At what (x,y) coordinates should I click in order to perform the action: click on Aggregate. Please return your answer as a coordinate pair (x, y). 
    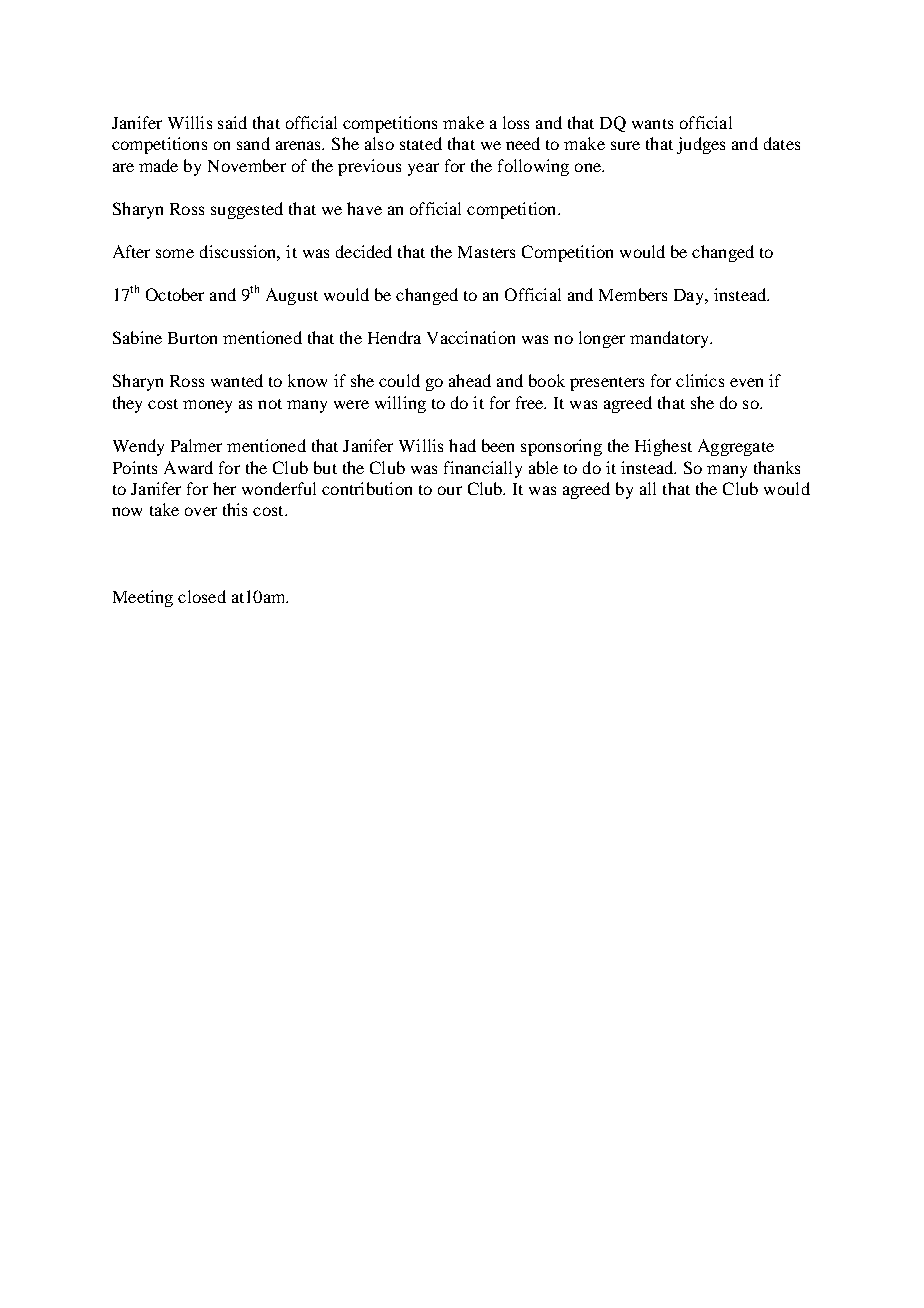
    Looking at the image, I should click on (736, 447).
